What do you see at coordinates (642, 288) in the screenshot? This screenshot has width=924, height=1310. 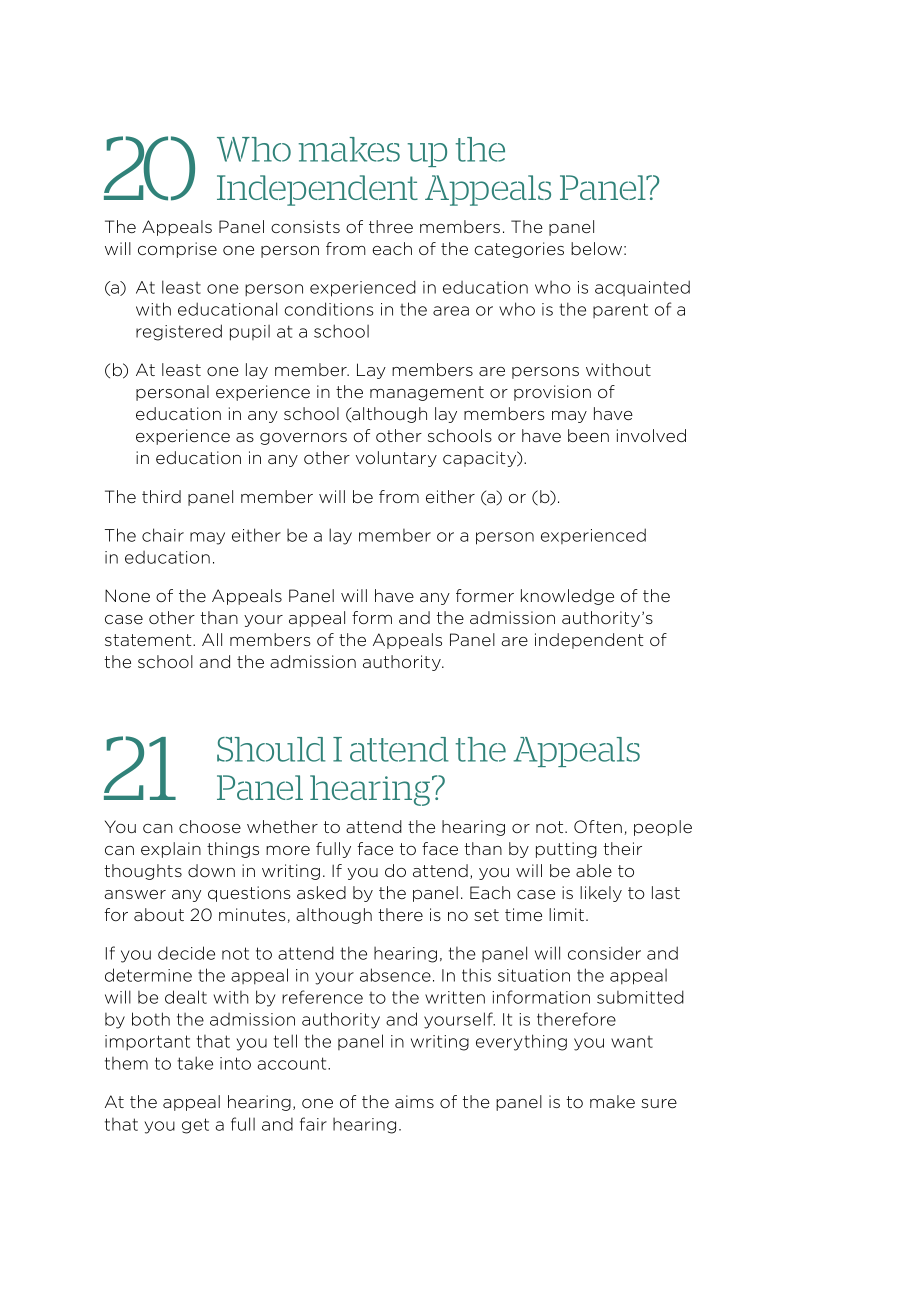 I see `acquainted` at bounding box center [642, 288].
